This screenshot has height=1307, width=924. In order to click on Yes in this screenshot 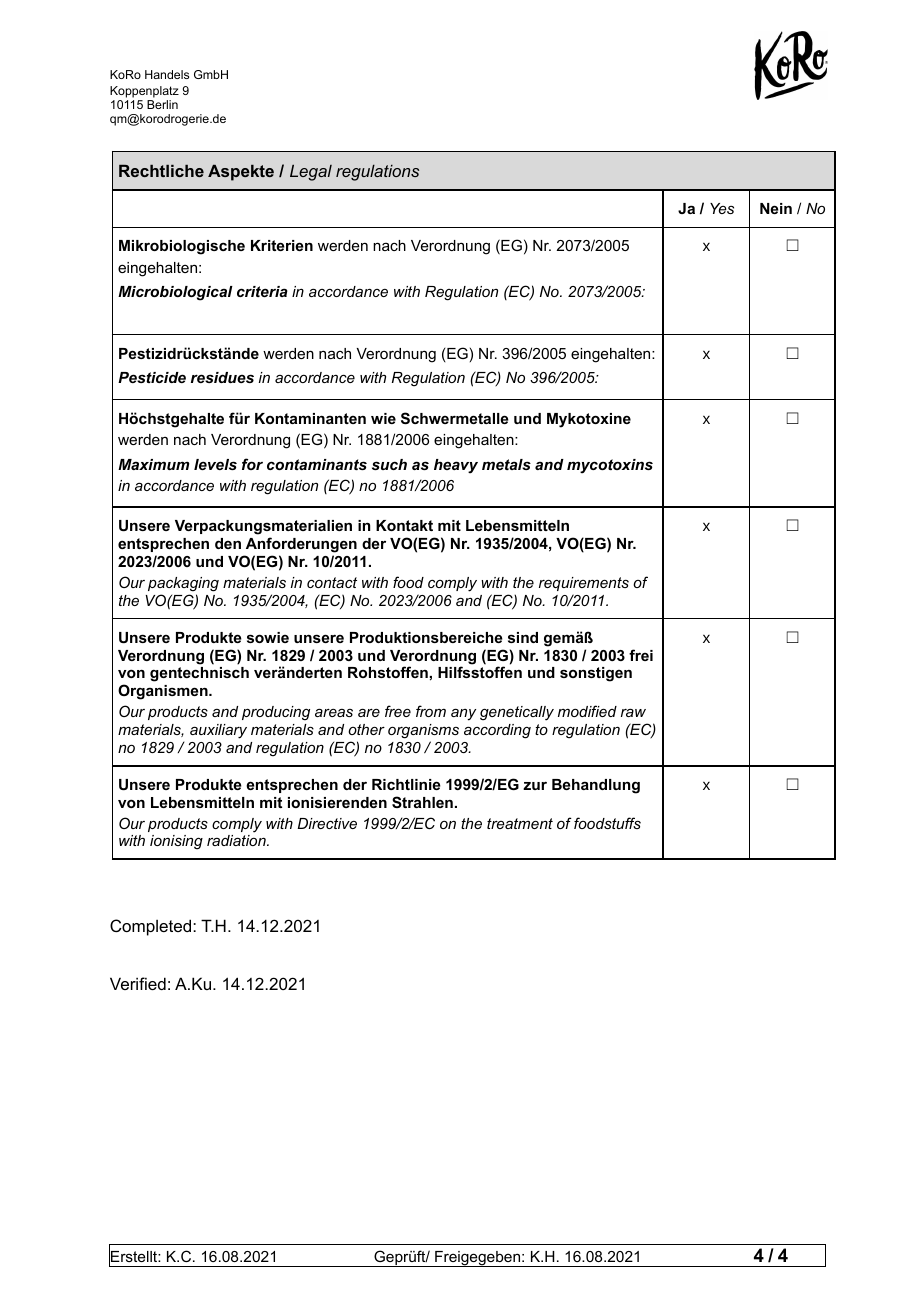, I will do `click(722, 208)`.
